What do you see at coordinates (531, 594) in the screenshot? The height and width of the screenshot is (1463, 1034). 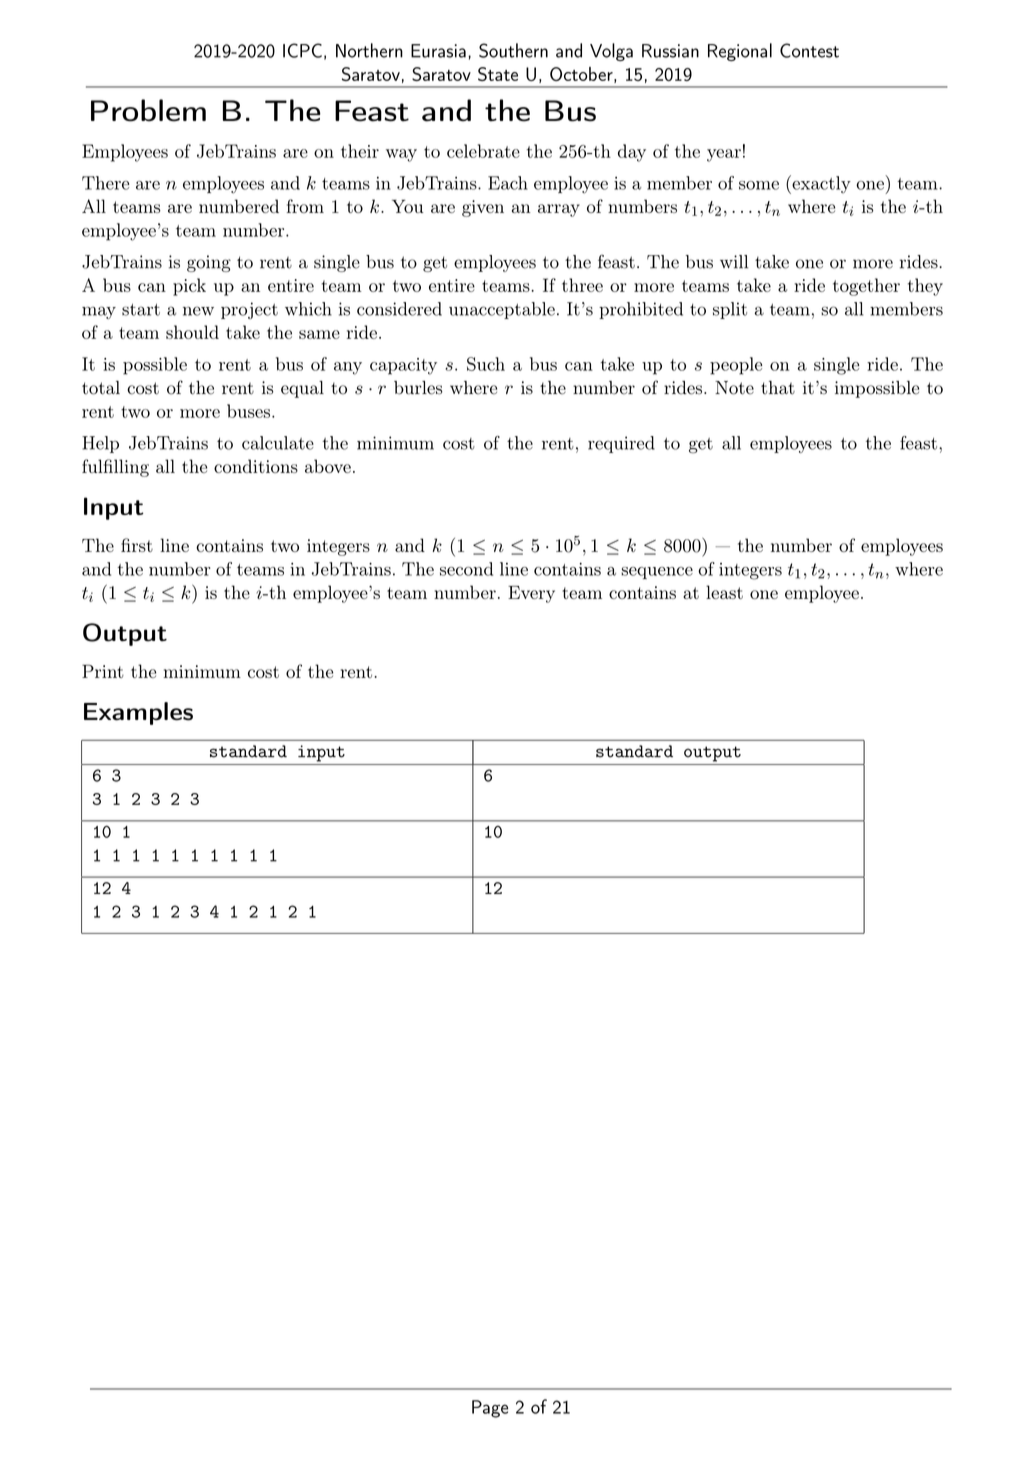 I see `Every` at bounding box center [531, 594].
